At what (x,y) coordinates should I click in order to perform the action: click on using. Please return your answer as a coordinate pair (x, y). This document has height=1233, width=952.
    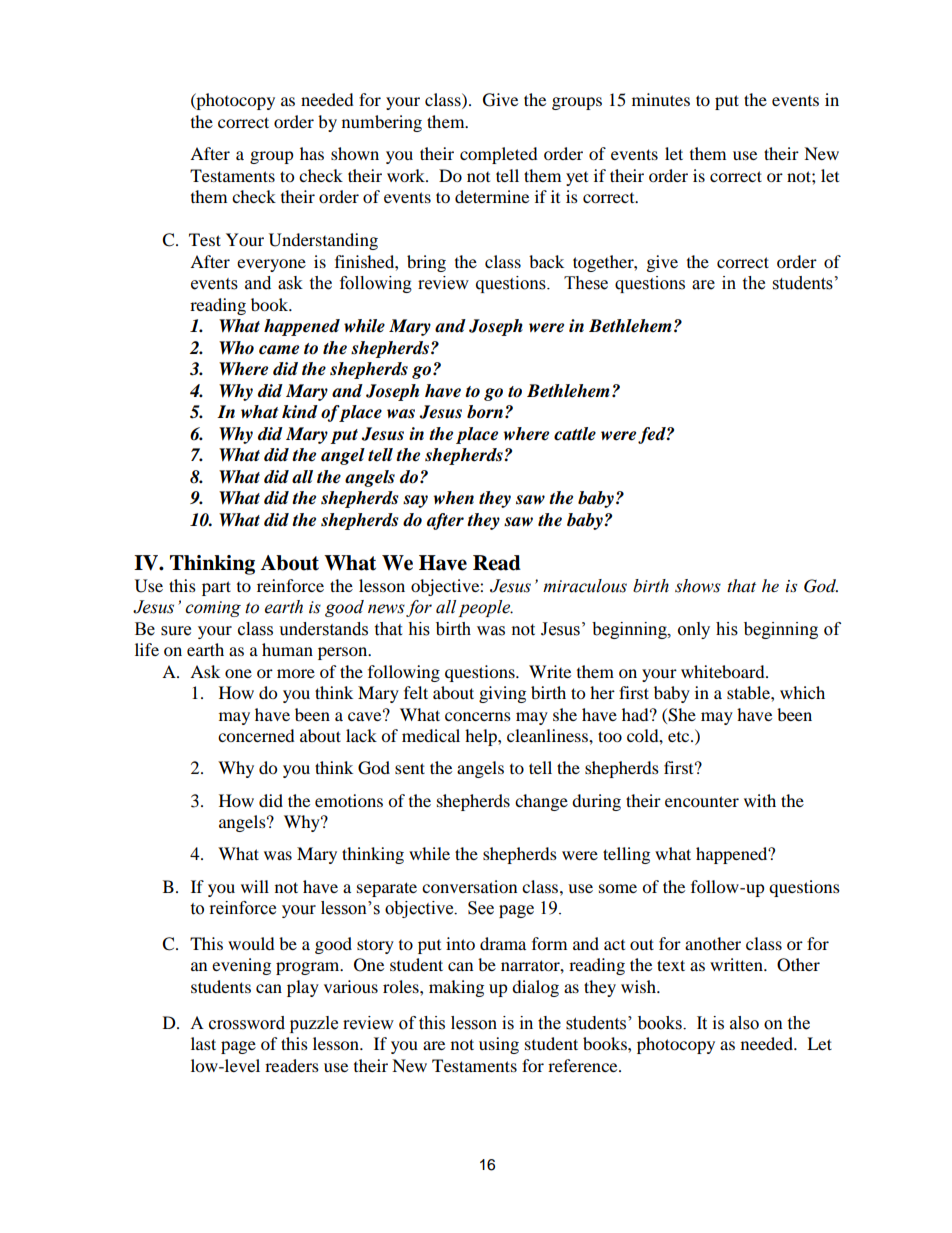
    Looking at the image, I should click on (499, 1045).
